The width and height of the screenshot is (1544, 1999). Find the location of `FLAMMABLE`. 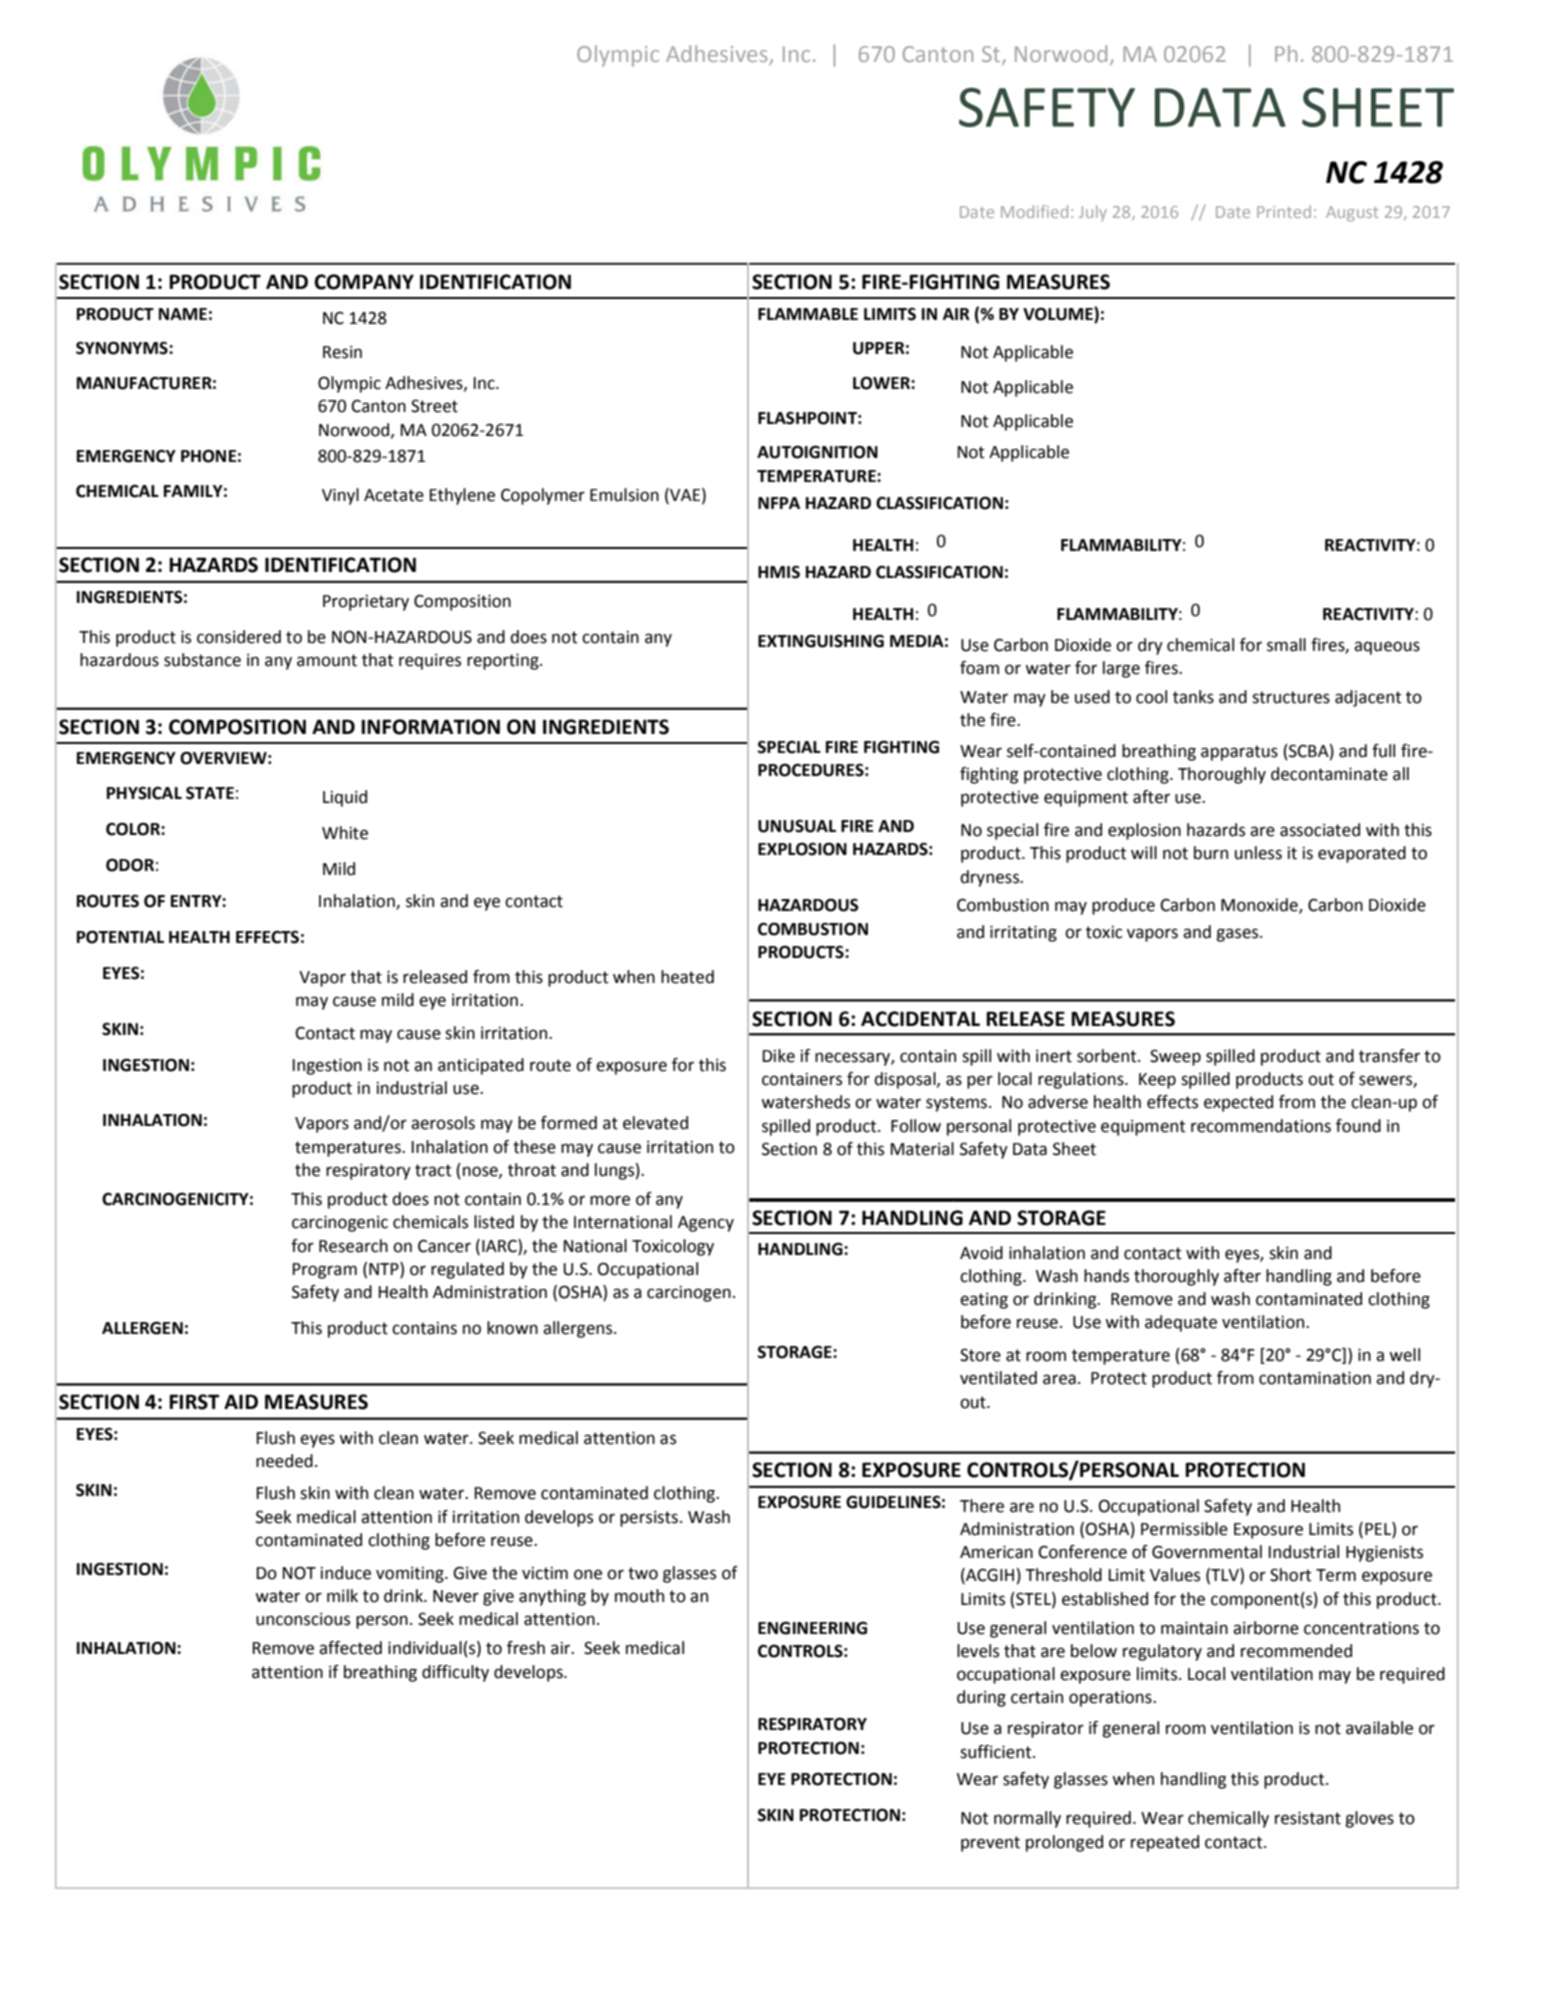

FLAMMABLE is located at coordinates (808, 314).
